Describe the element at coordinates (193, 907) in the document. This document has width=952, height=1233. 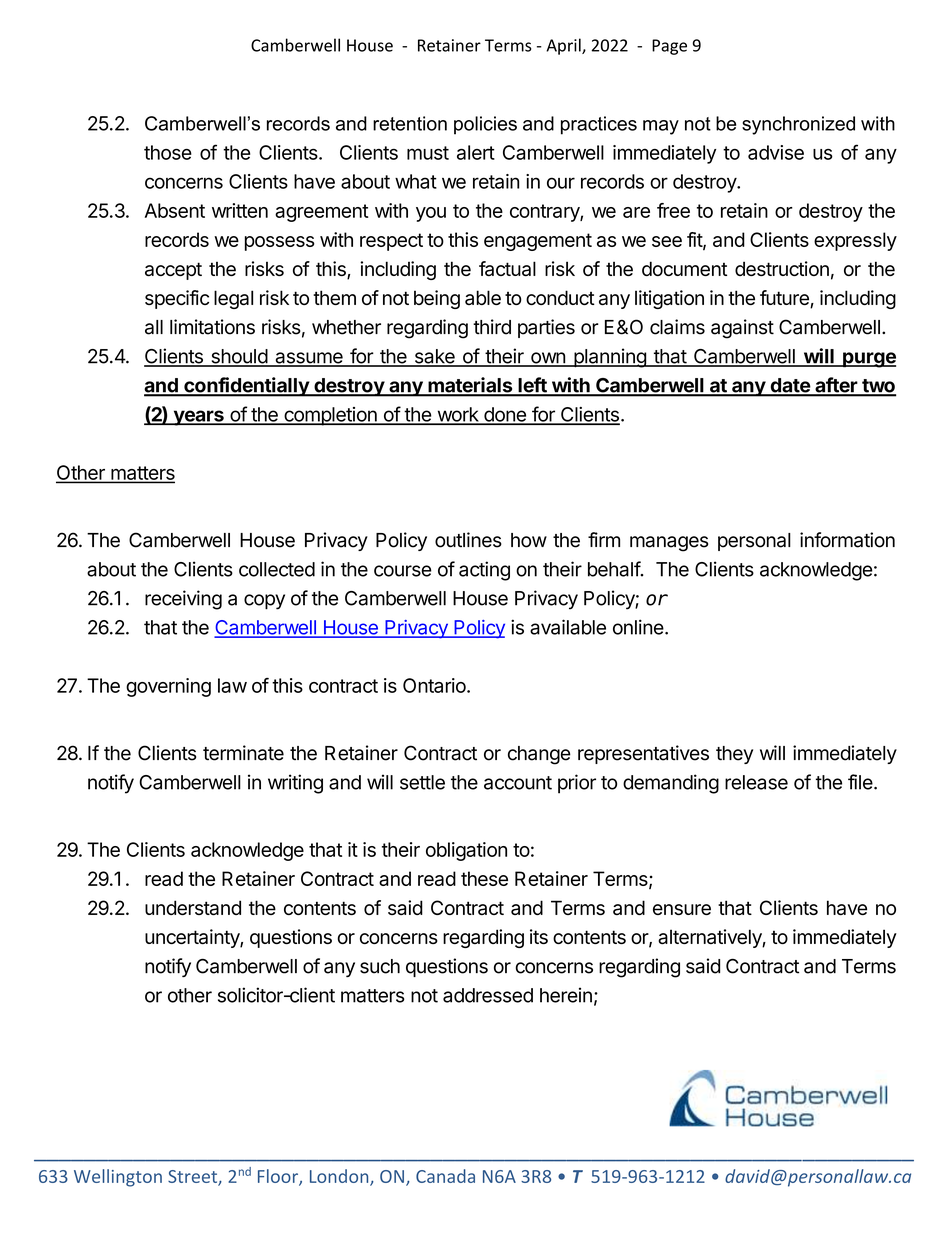
I see `understand` at that location.
